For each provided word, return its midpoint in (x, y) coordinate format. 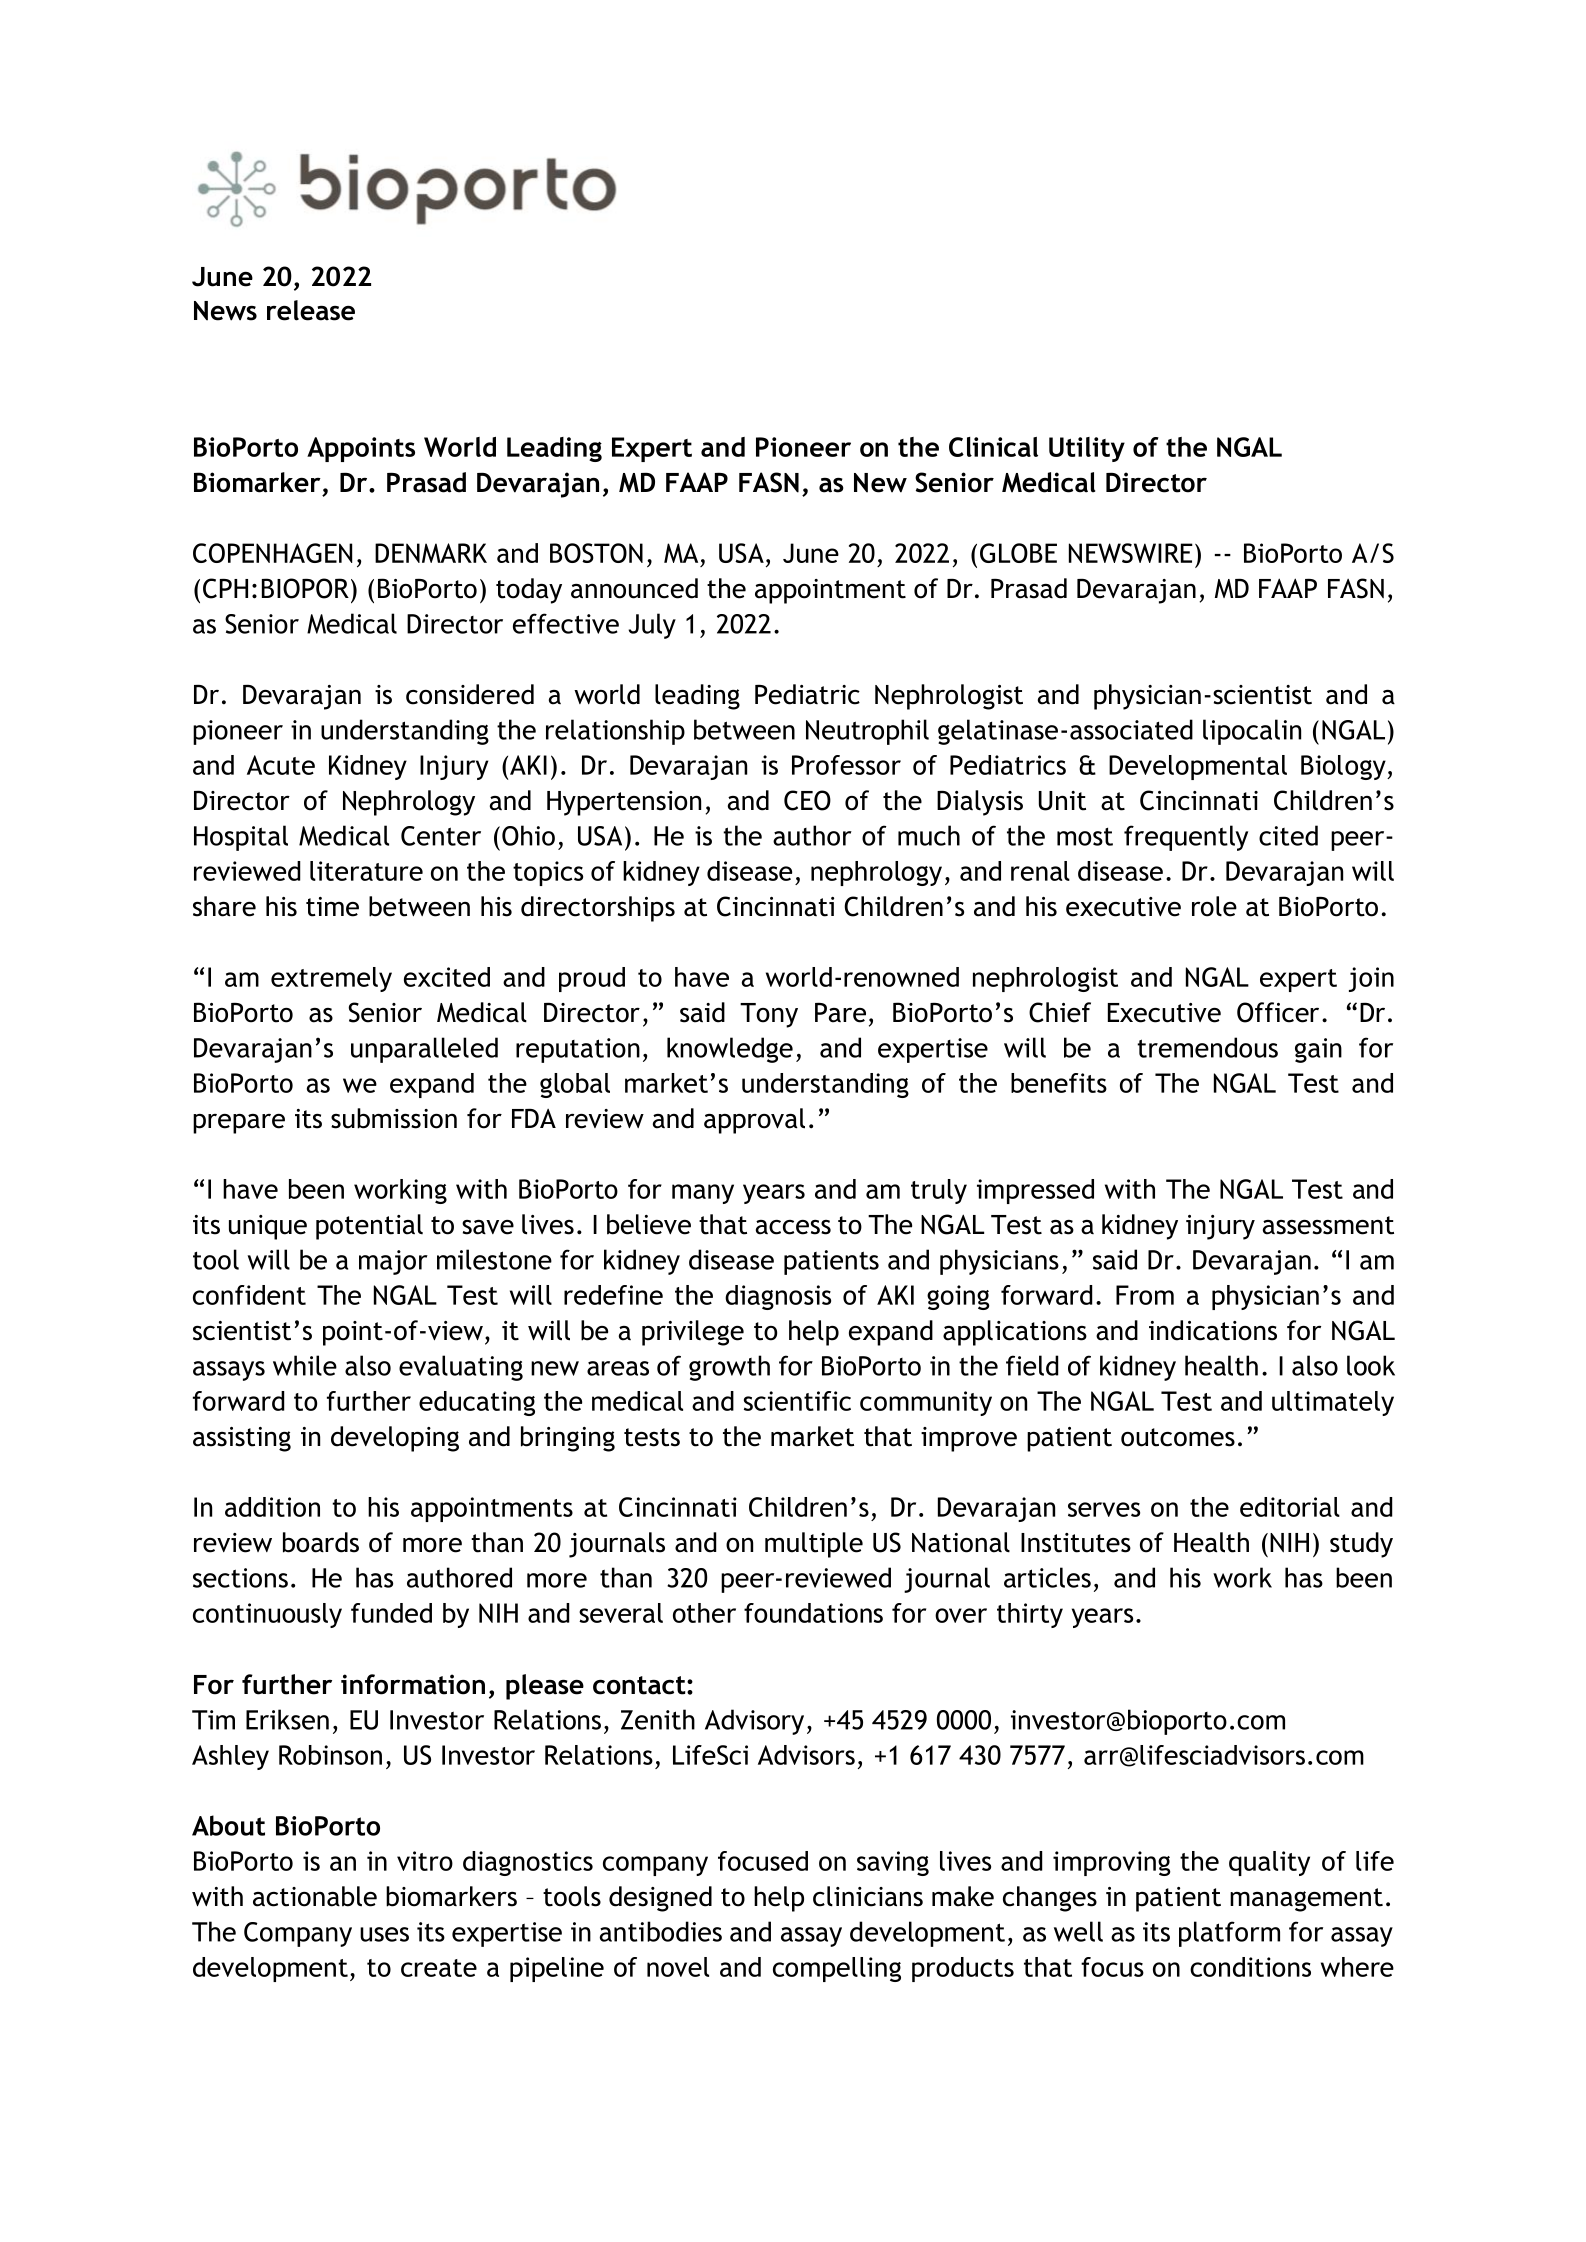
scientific (797, 1401)
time (332, 907)
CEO (807, 800)
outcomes (1178, 1437)
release (311, 310)
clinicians (868, 1896)
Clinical (993, 447)
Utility (1087, 449)
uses (384, 1934)
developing (395, 1439)
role (1214, 906)
